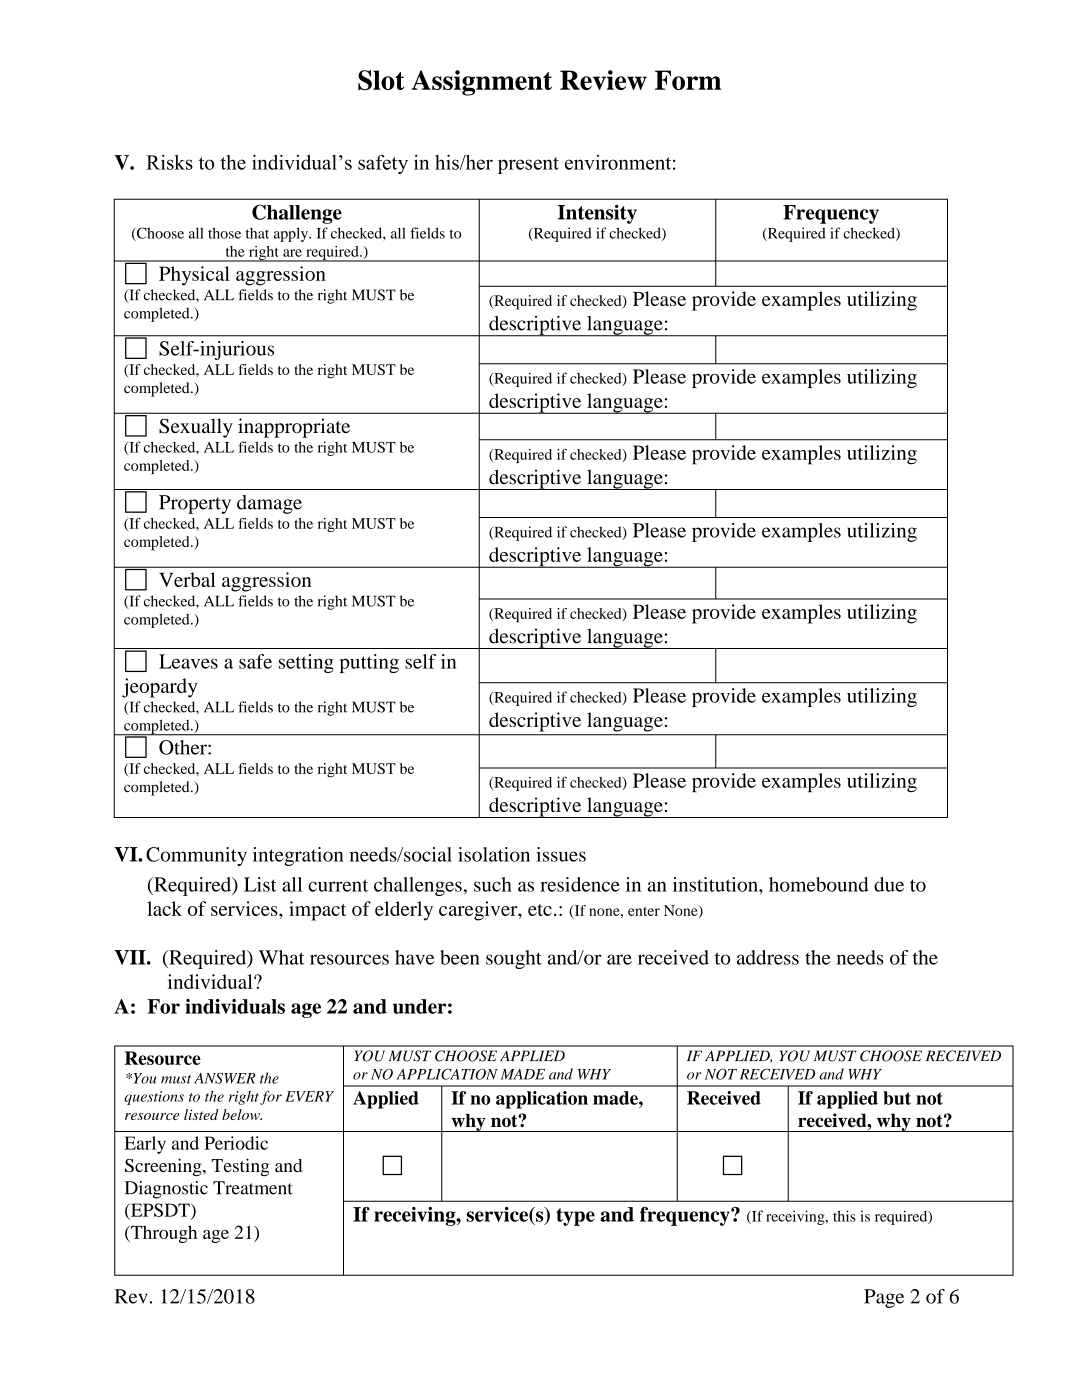 The height and width of the screenshot is (1396, 1079). I want to click on Form, so click(688, 80).
